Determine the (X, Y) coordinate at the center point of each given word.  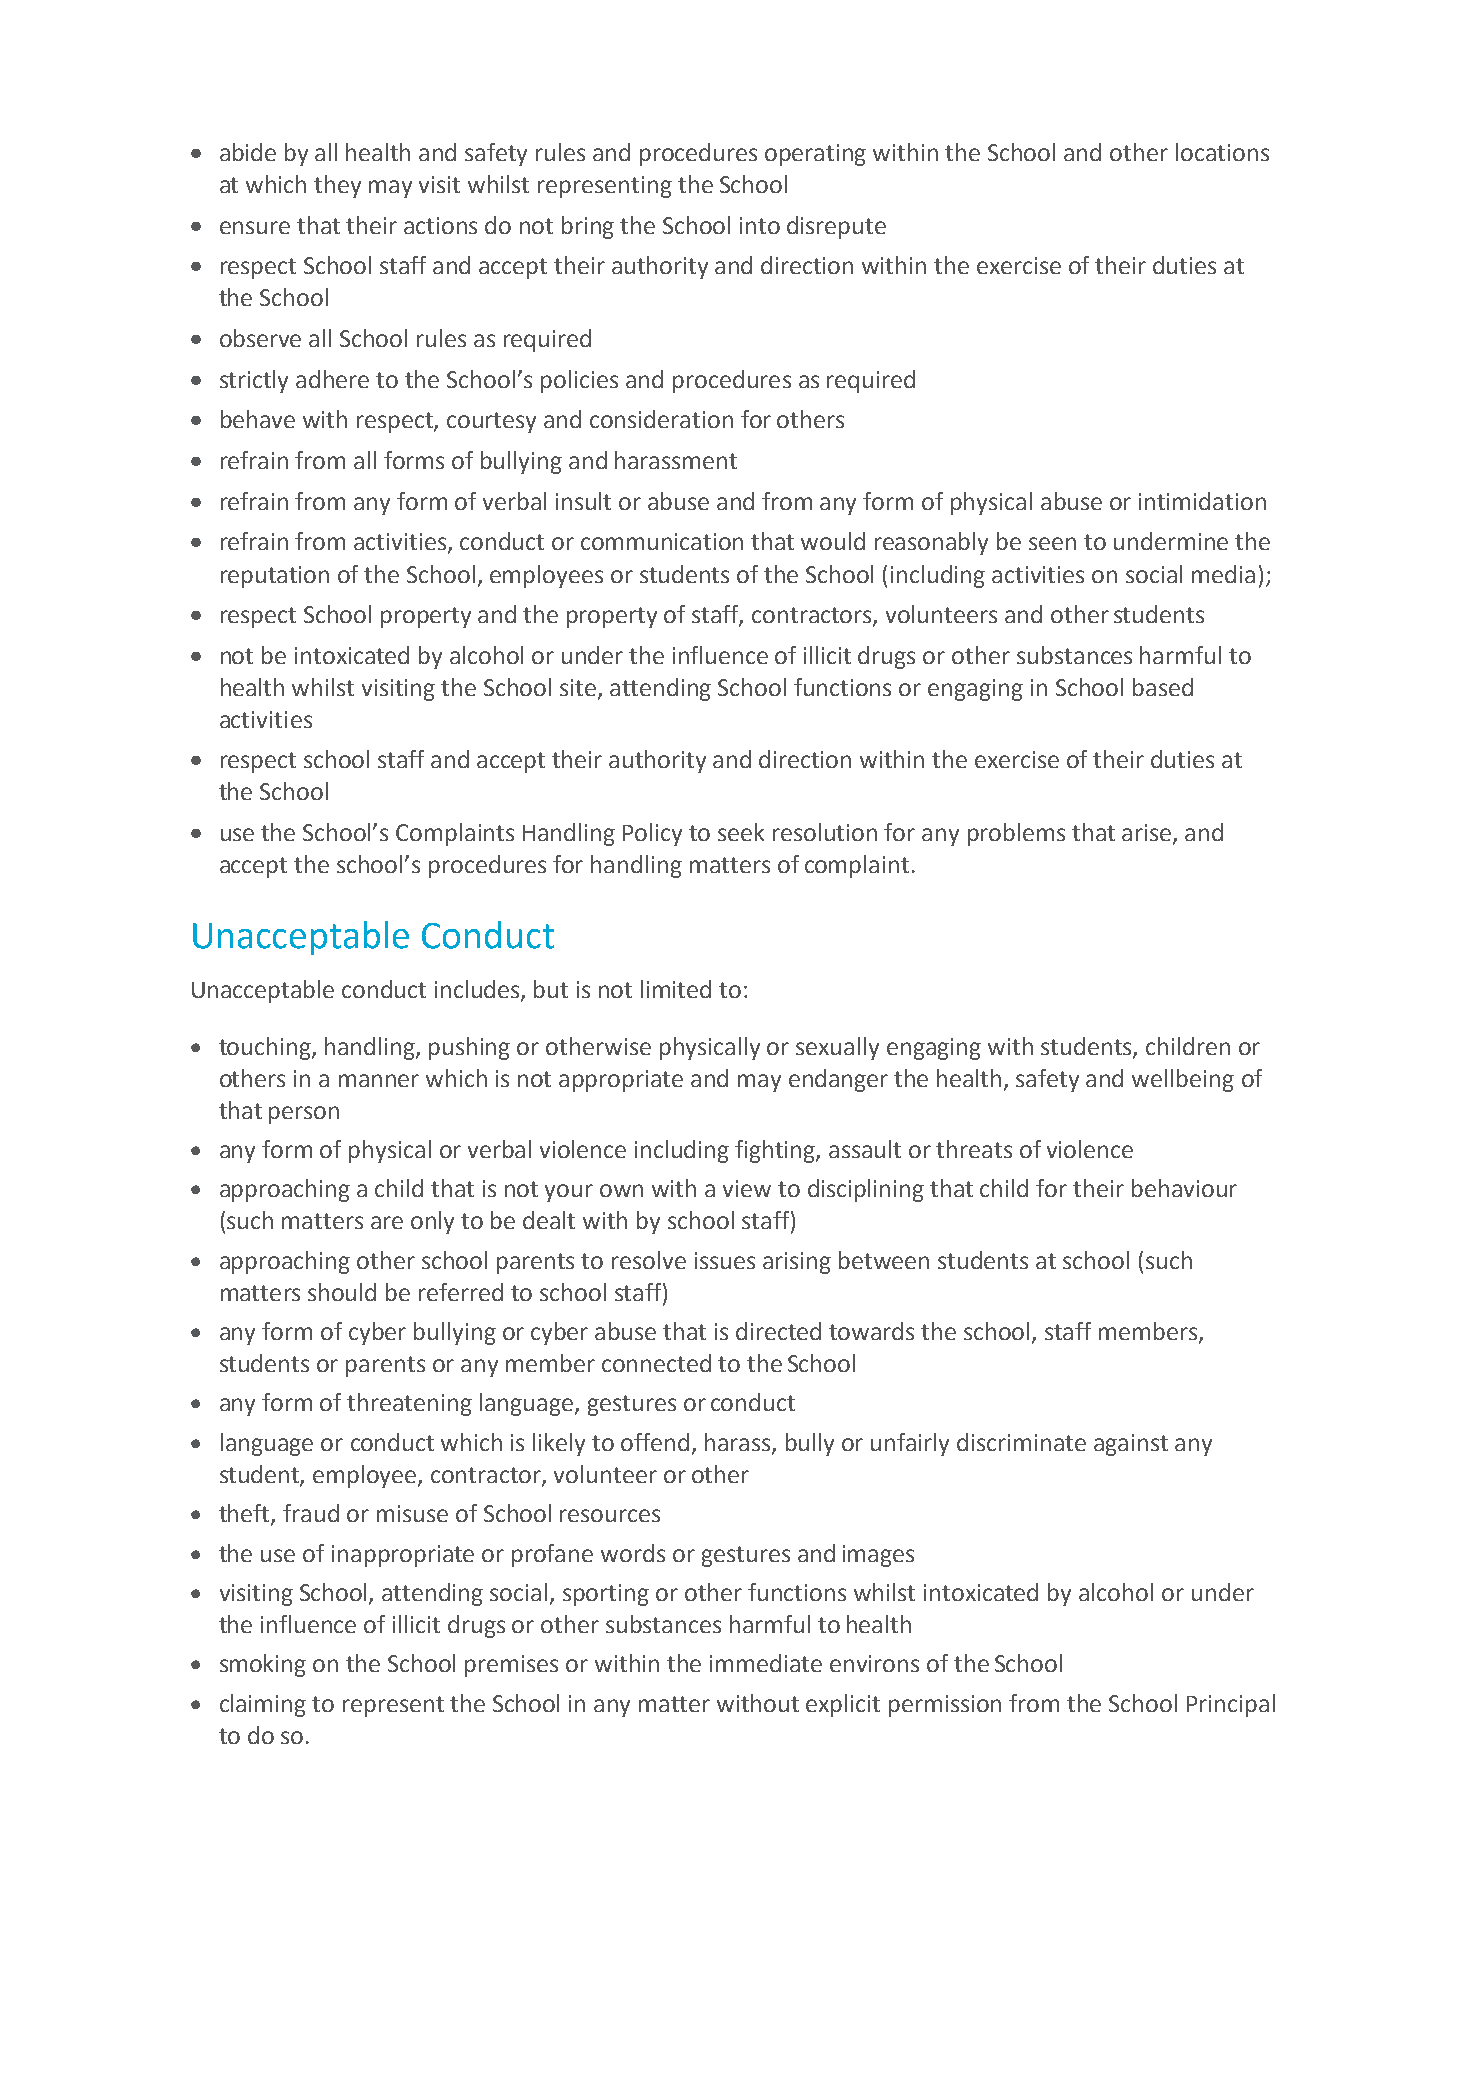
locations (1222, 152)
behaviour (1184, 1188)
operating (815, 155)
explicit (843, 1705)
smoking (263, 1665)
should (342, 1292)
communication (662, 541)
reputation (275, 577)
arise (1148, 833)
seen (1052, 543)
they (337, 186)
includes (478, 990)
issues (725, 1260)
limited (676, 989)
